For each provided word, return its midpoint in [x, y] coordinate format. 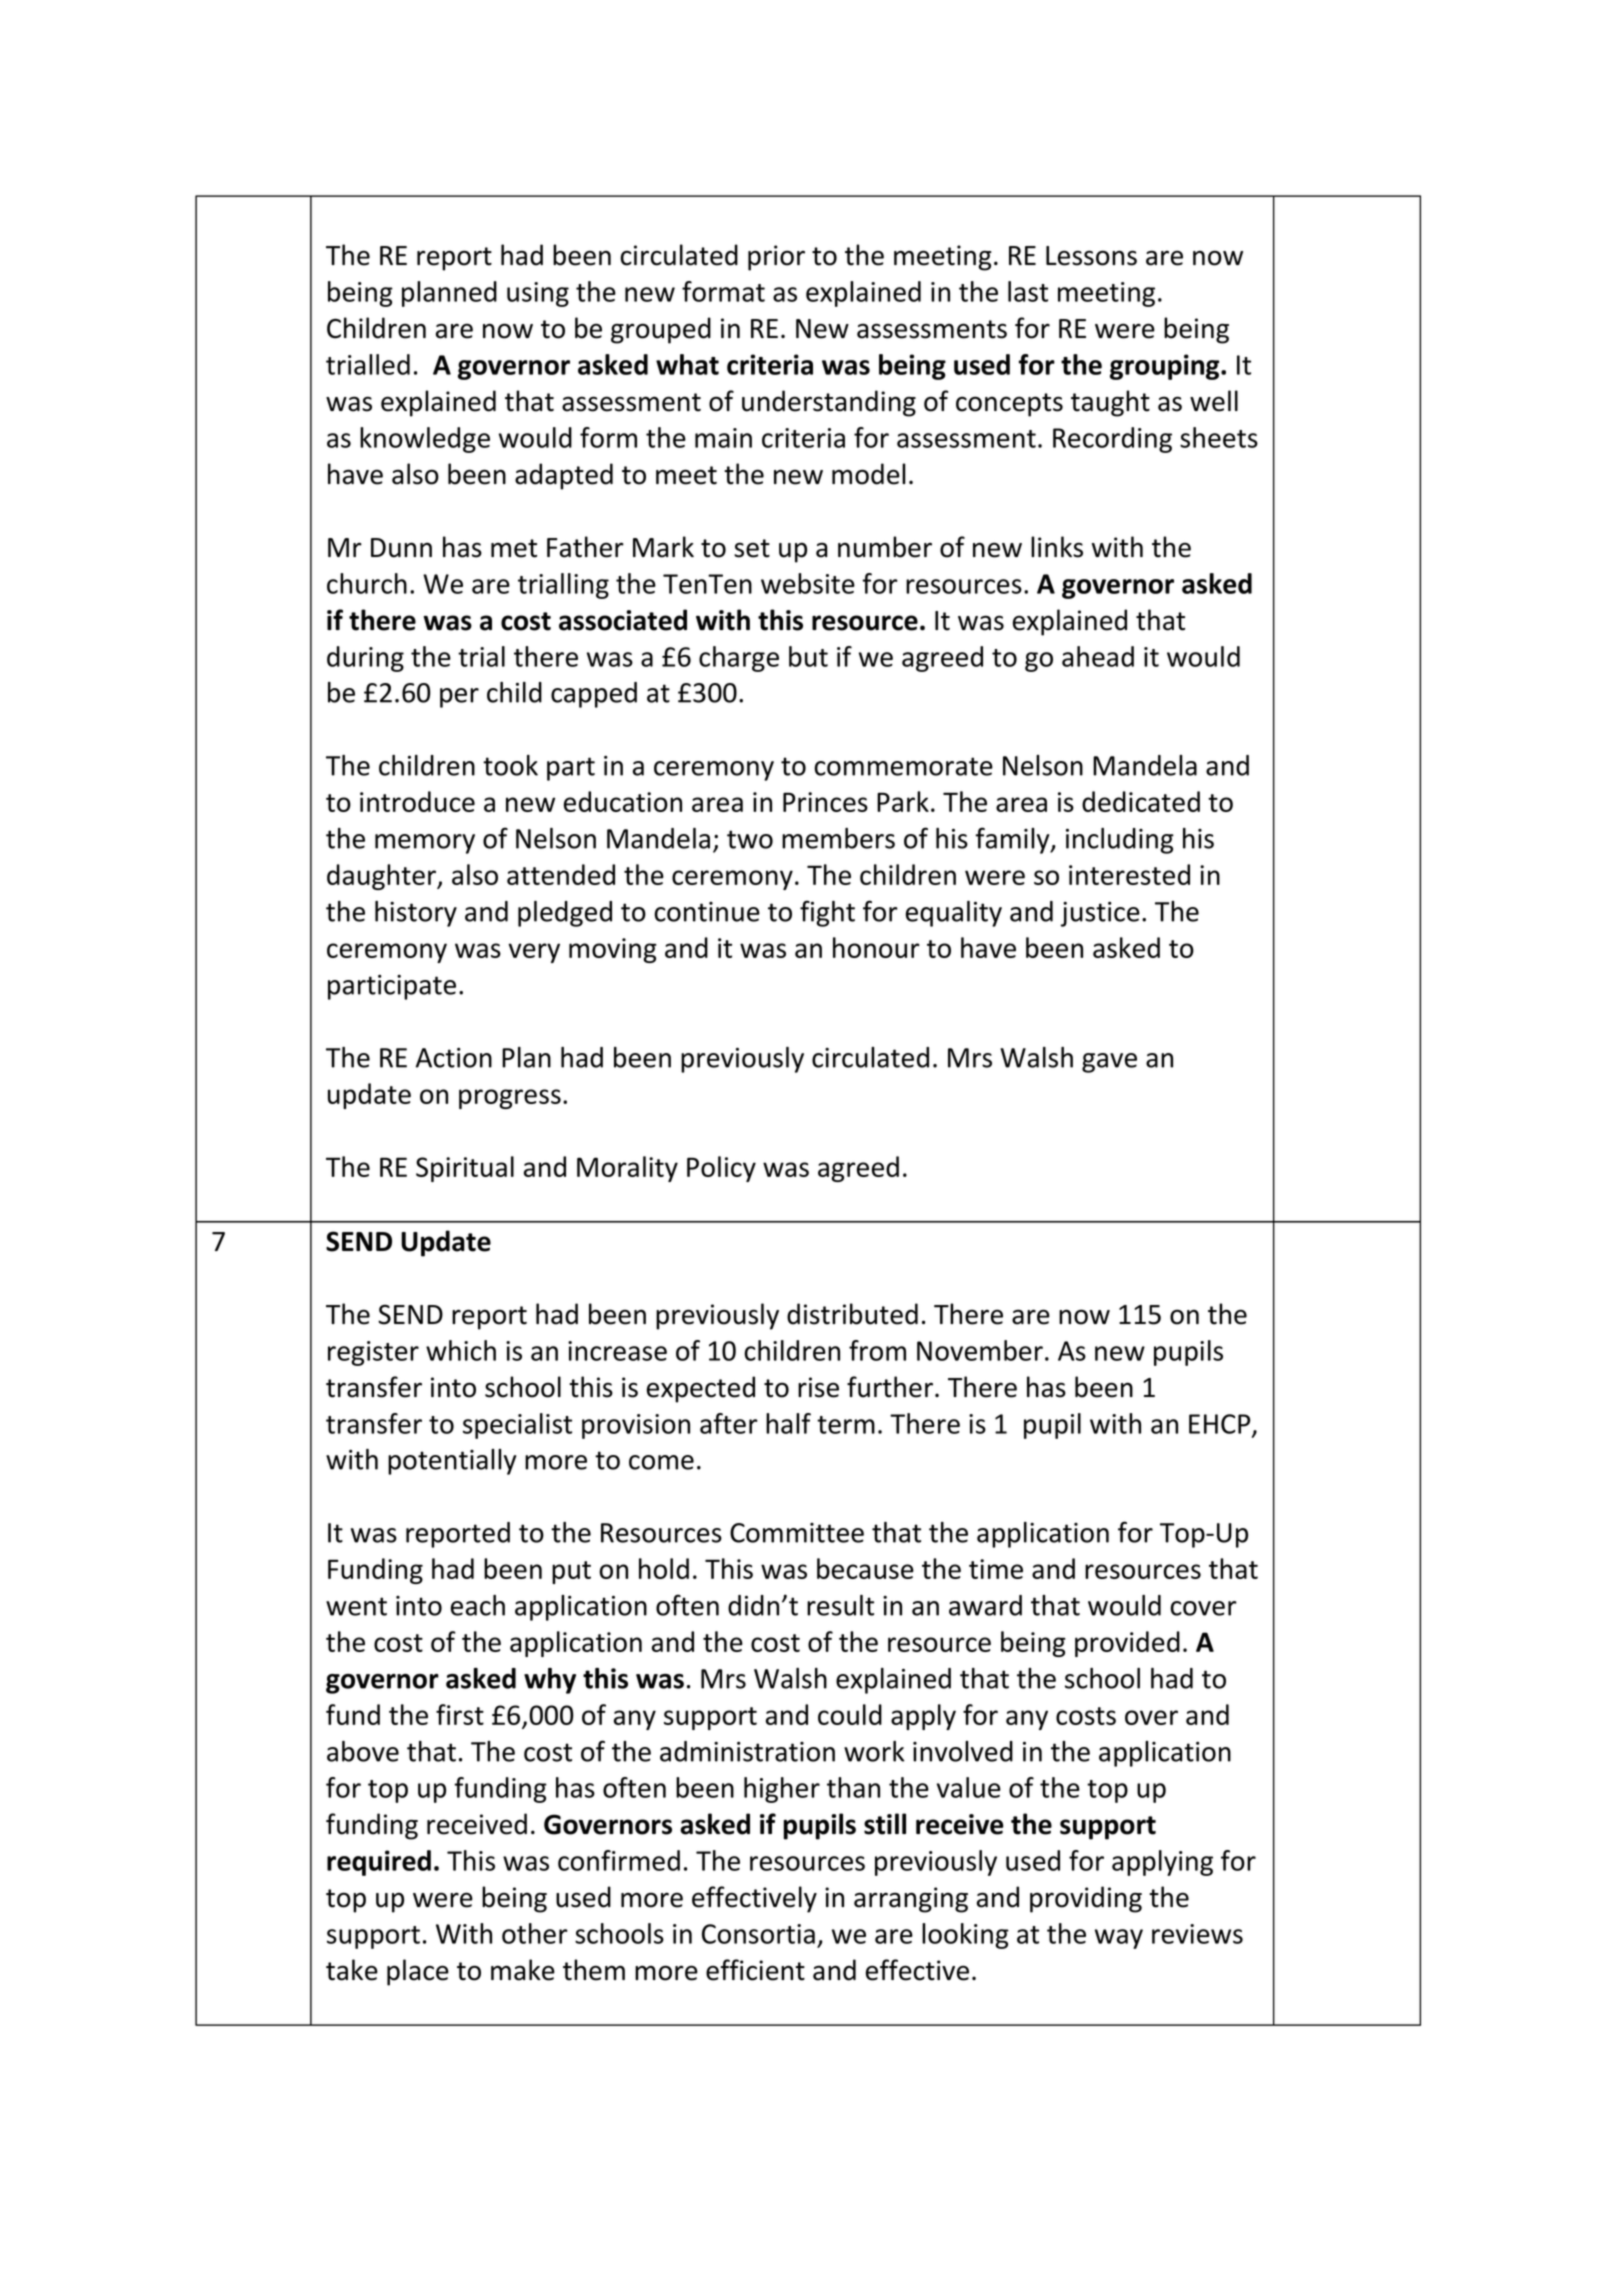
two [750, 839]
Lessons [1091, 256]
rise [818, 1387]
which [461, 1350]
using [538, 294]
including [1120, 841]
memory [425, 844]
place [418, 1972]
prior [776, 258]
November [980, 1350]
